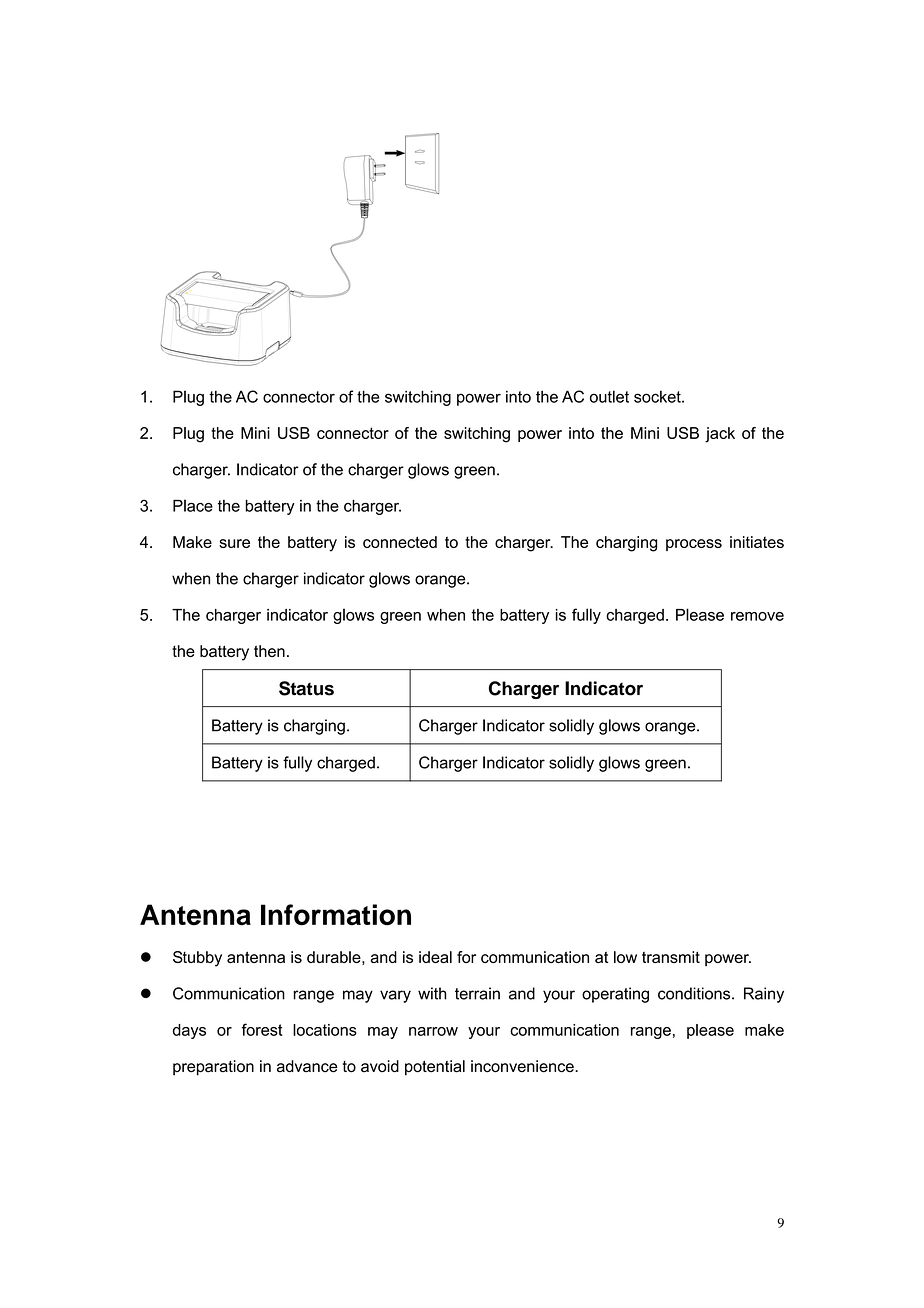 This screenshot has height=1308, width=924. Describe the element at coordinates (262, 1029) in the screenshot. I see `forest` at that location.
